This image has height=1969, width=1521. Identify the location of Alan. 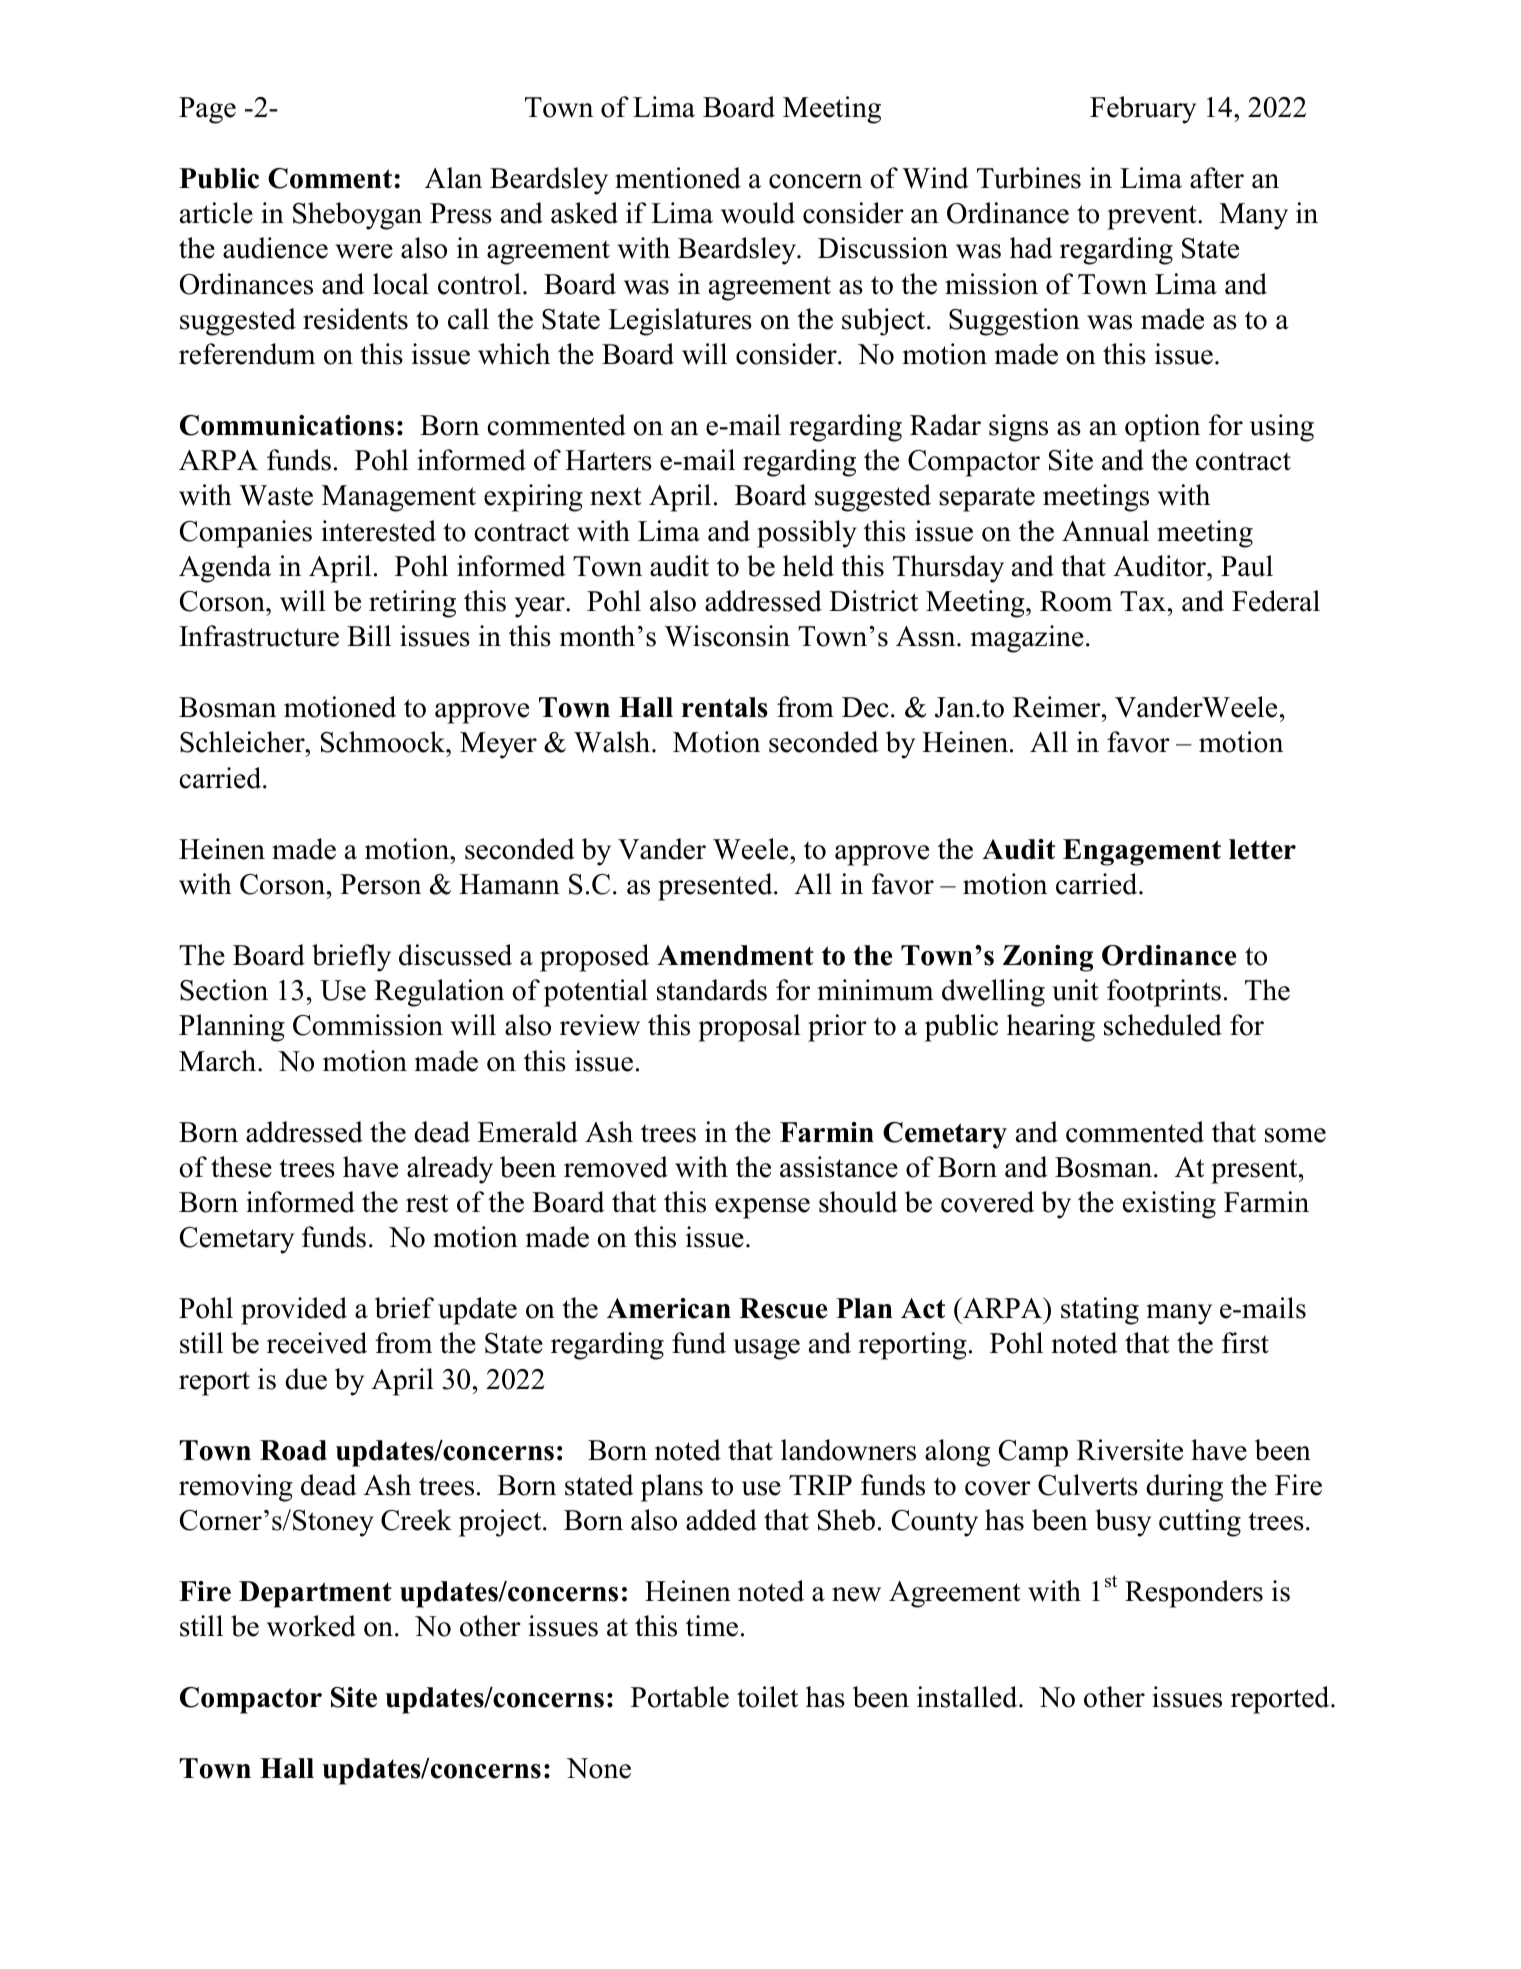
(453, 178).
